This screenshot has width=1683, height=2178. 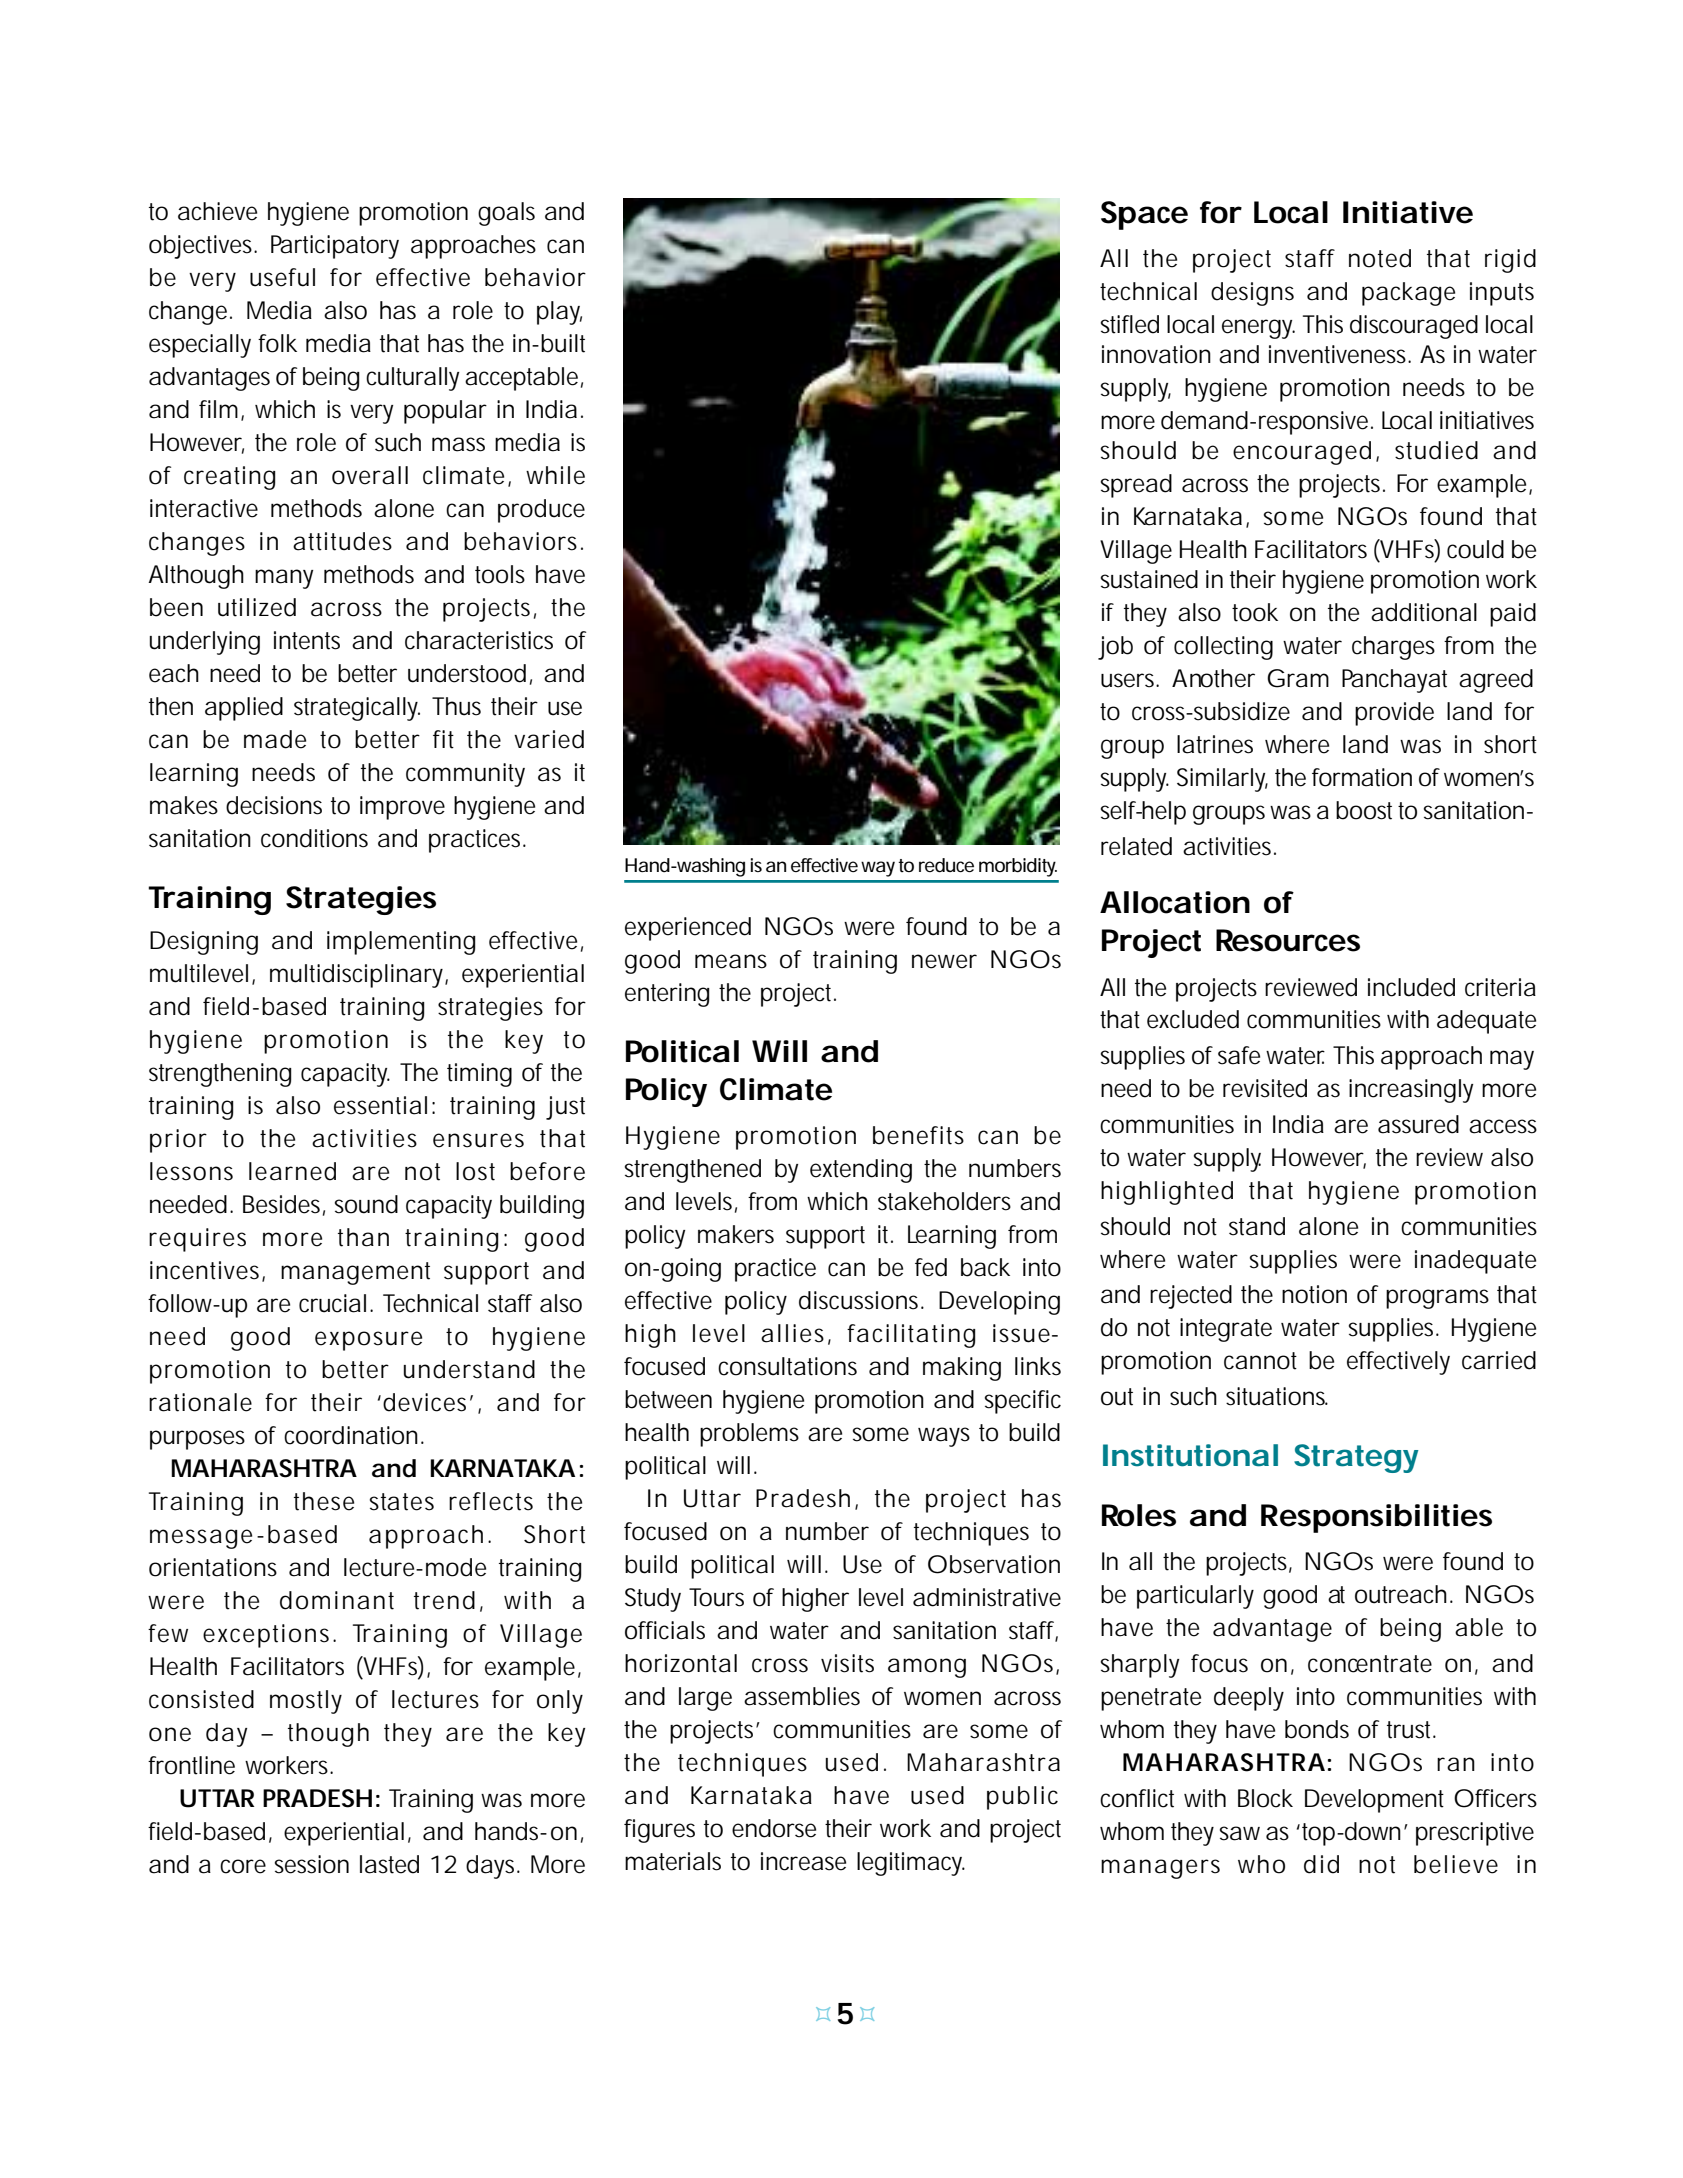 What do you see at coordinates (946, 865) in the screenshot?
I see `reduce` at bounding box center [946, 865].
